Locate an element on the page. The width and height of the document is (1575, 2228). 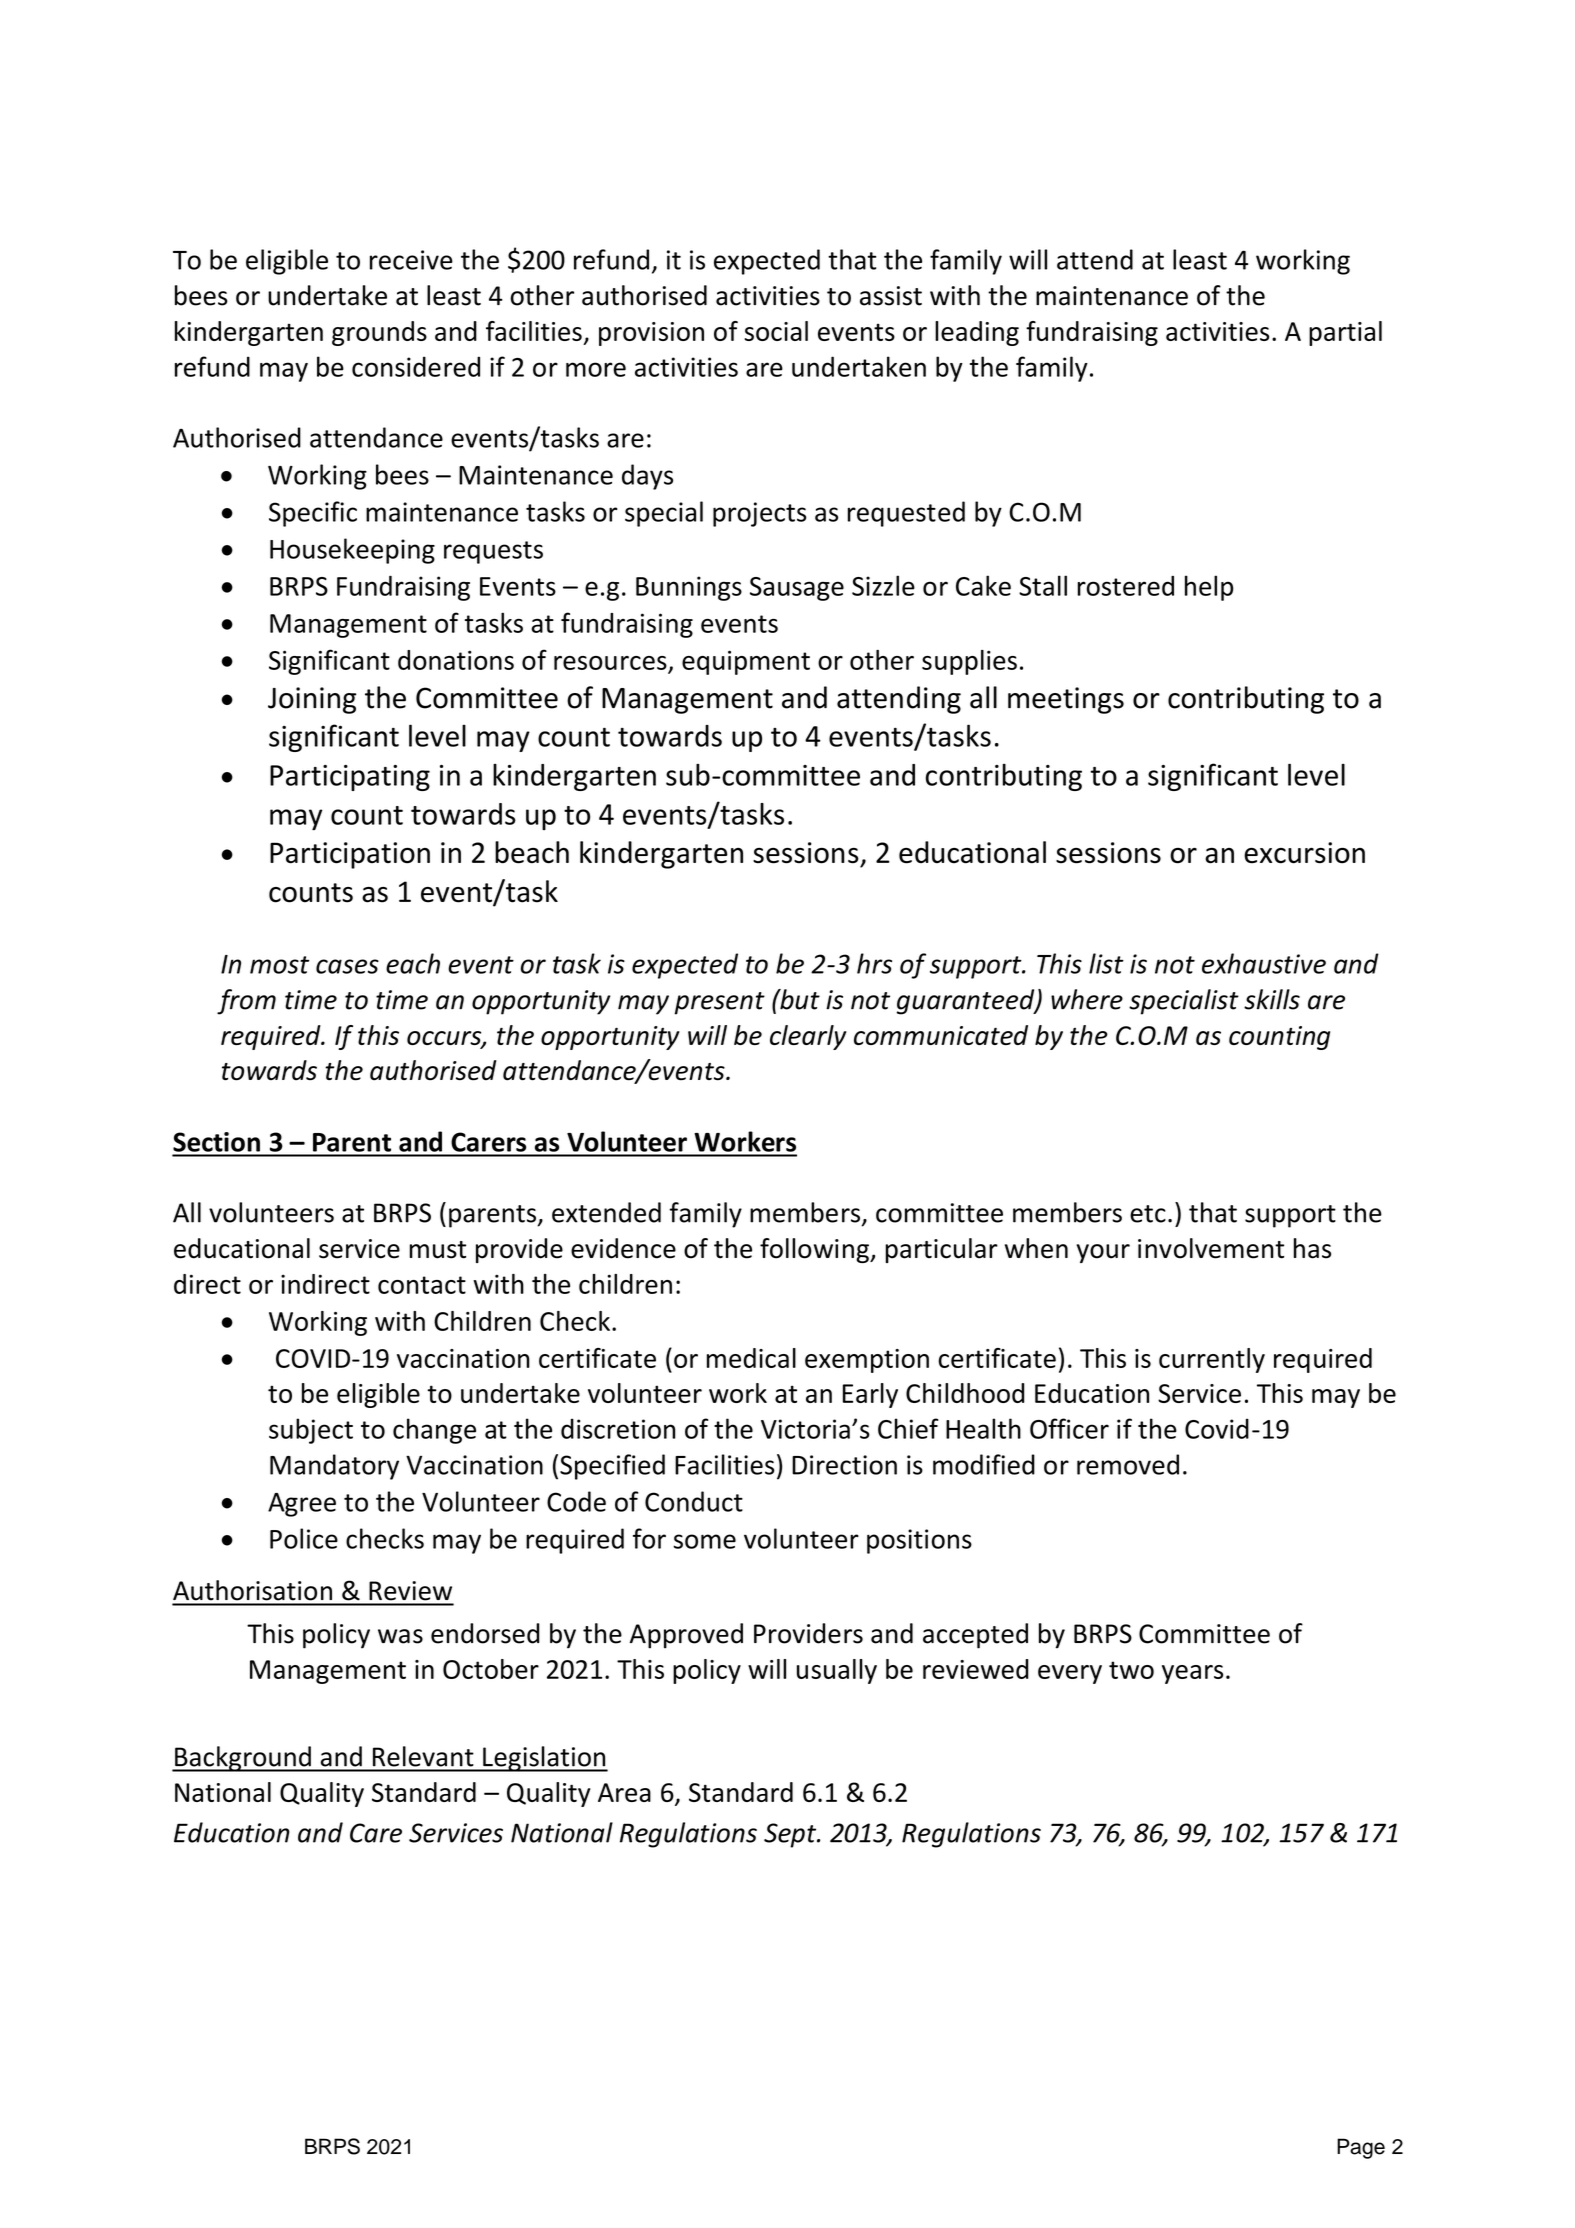
Background is located at coordinates (243, 1759).
